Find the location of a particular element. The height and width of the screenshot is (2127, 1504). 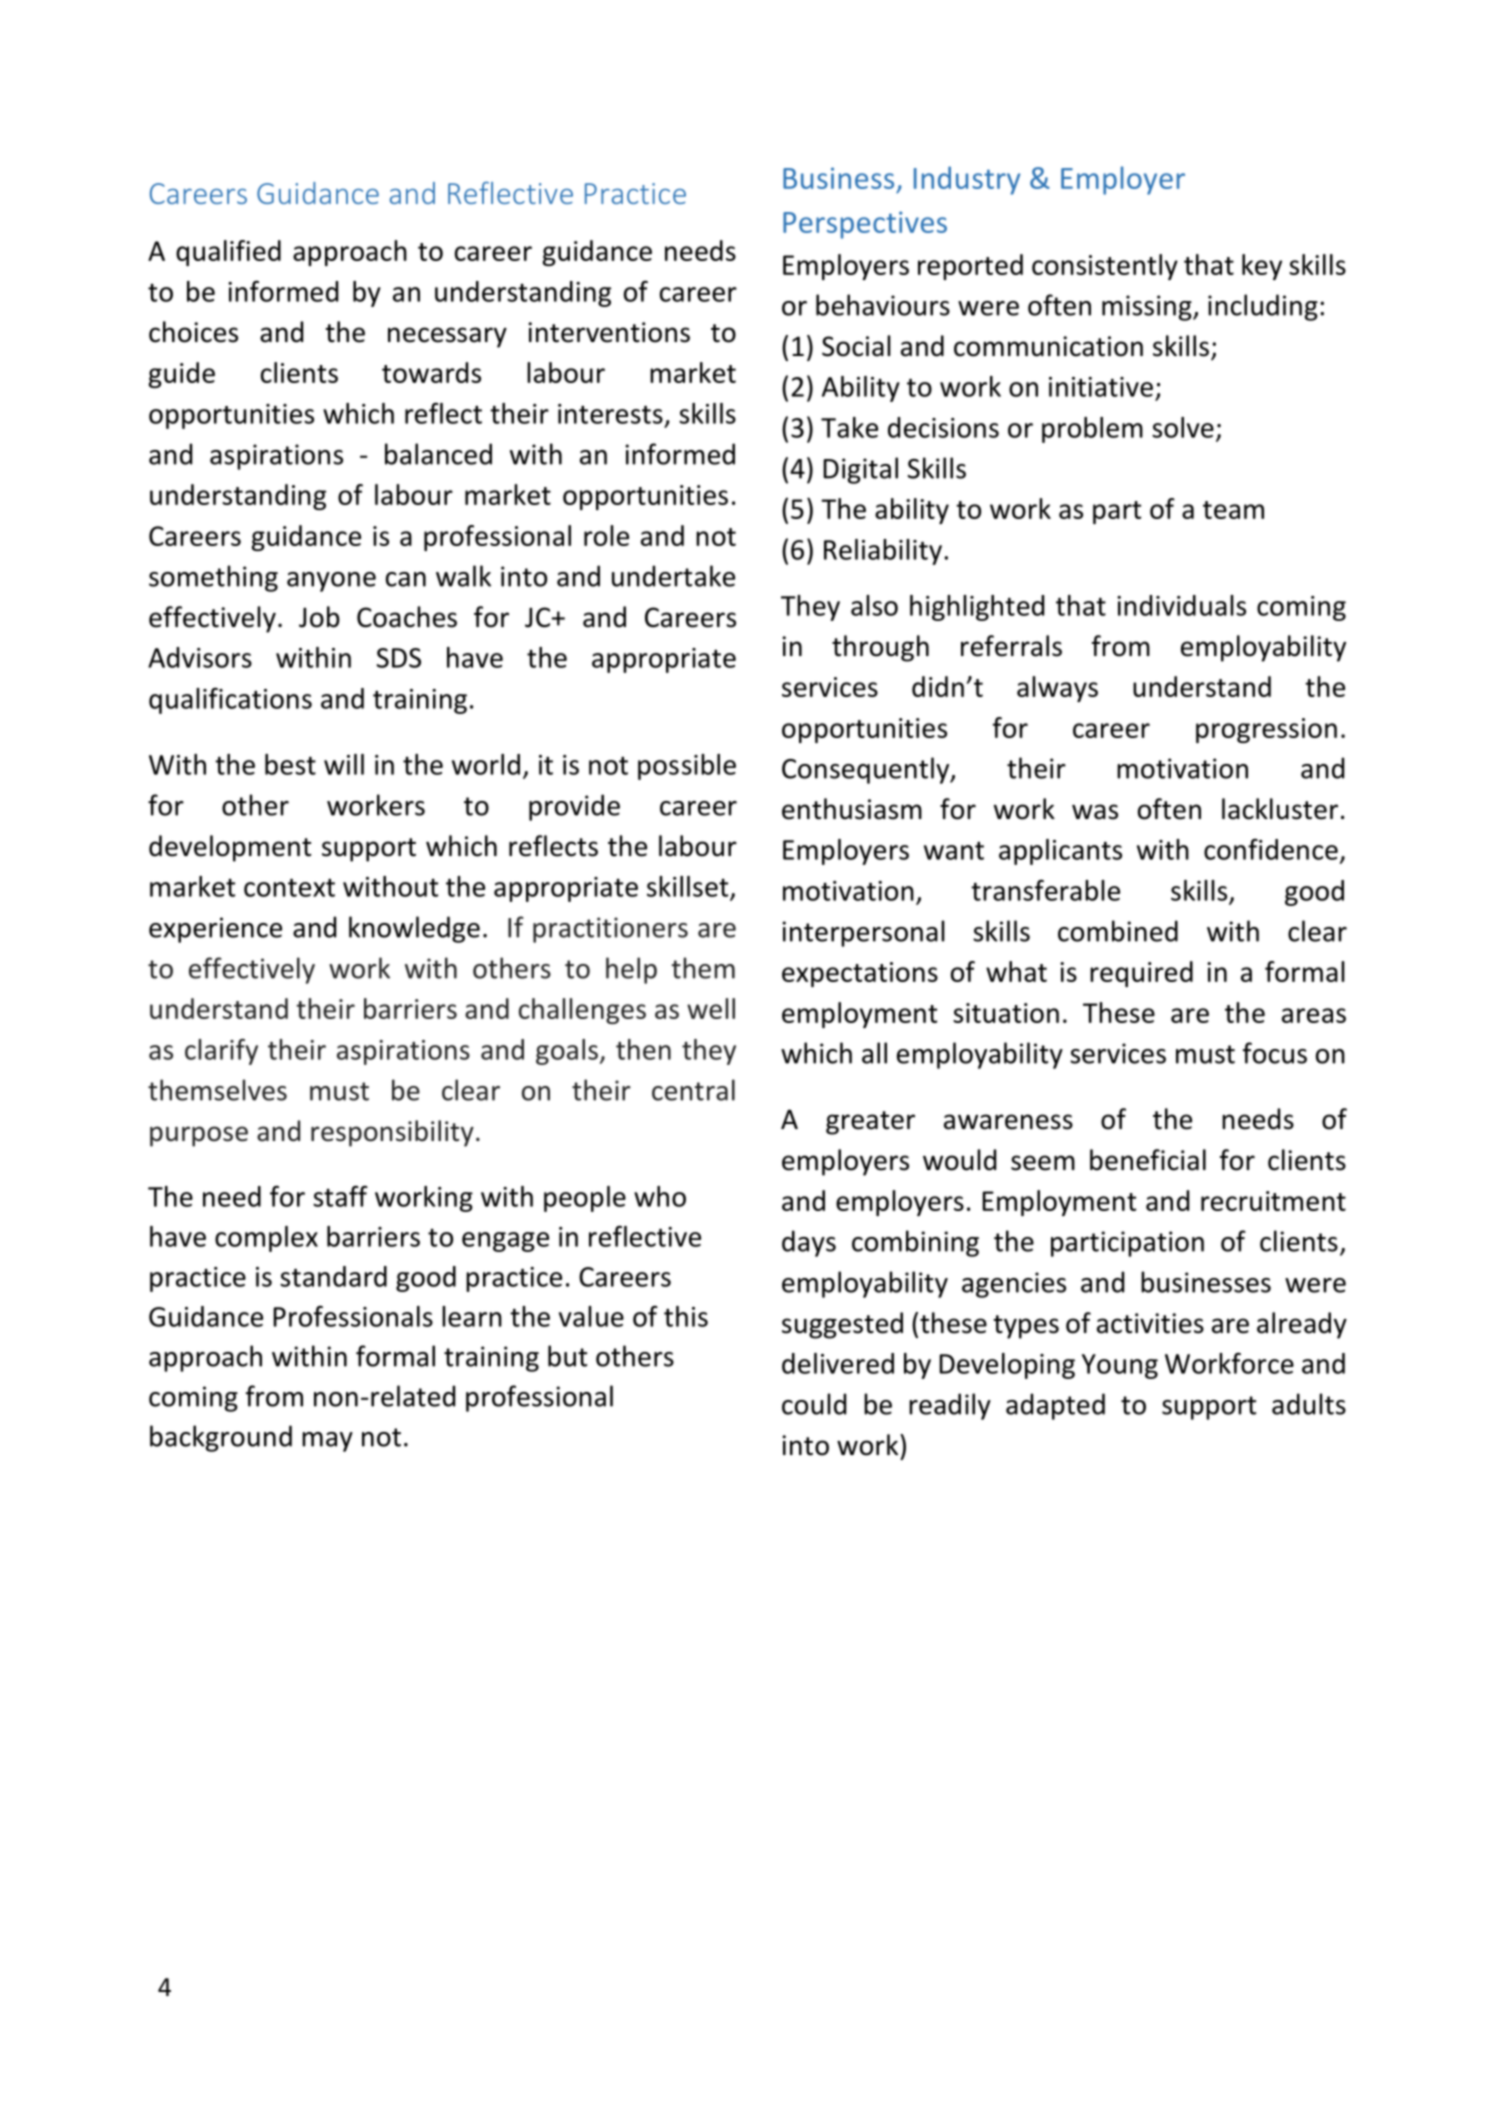

could is located at coordinates (814, 1404).
